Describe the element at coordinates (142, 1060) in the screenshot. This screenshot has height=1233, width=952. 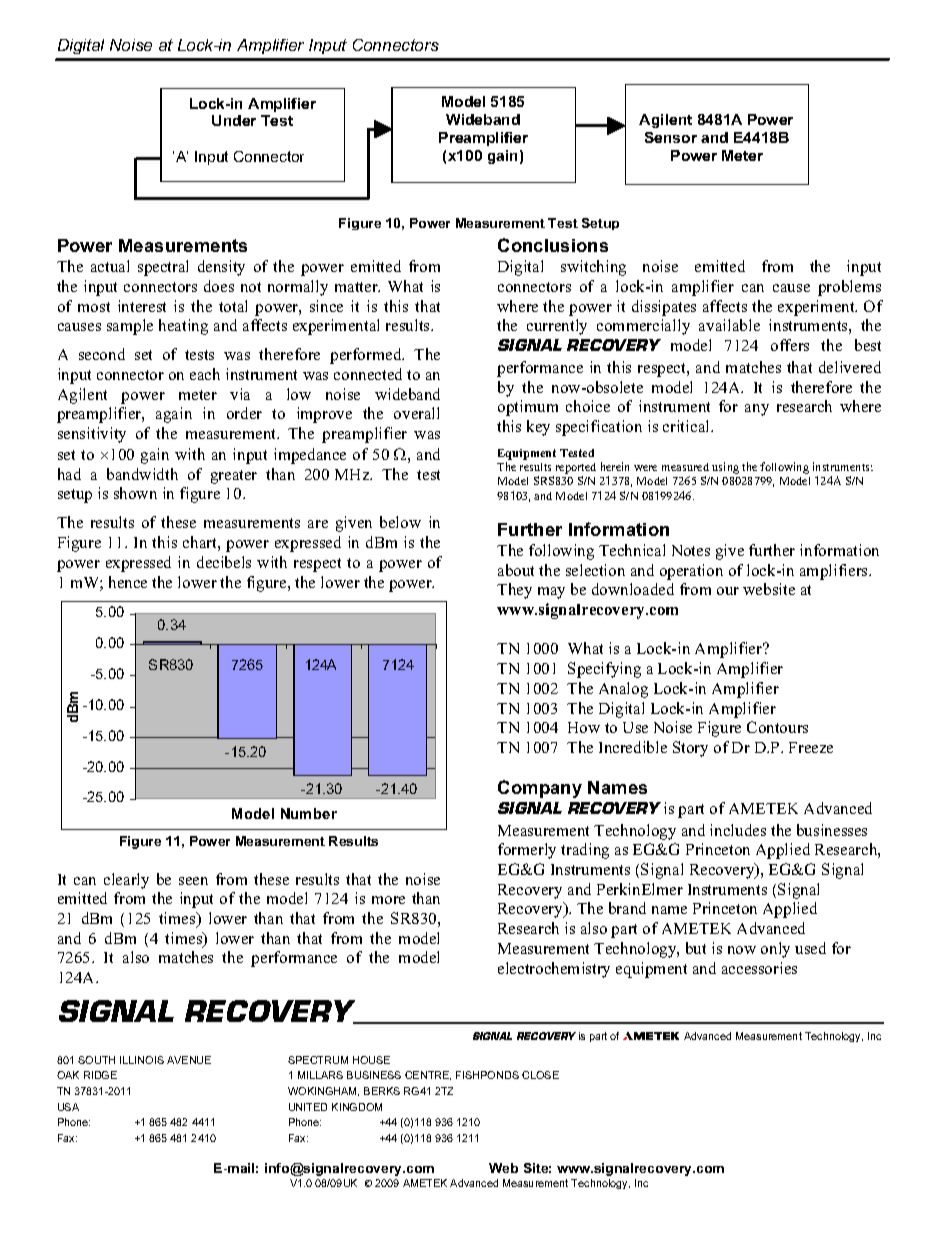
I see `ILLINOIS` at that location.
